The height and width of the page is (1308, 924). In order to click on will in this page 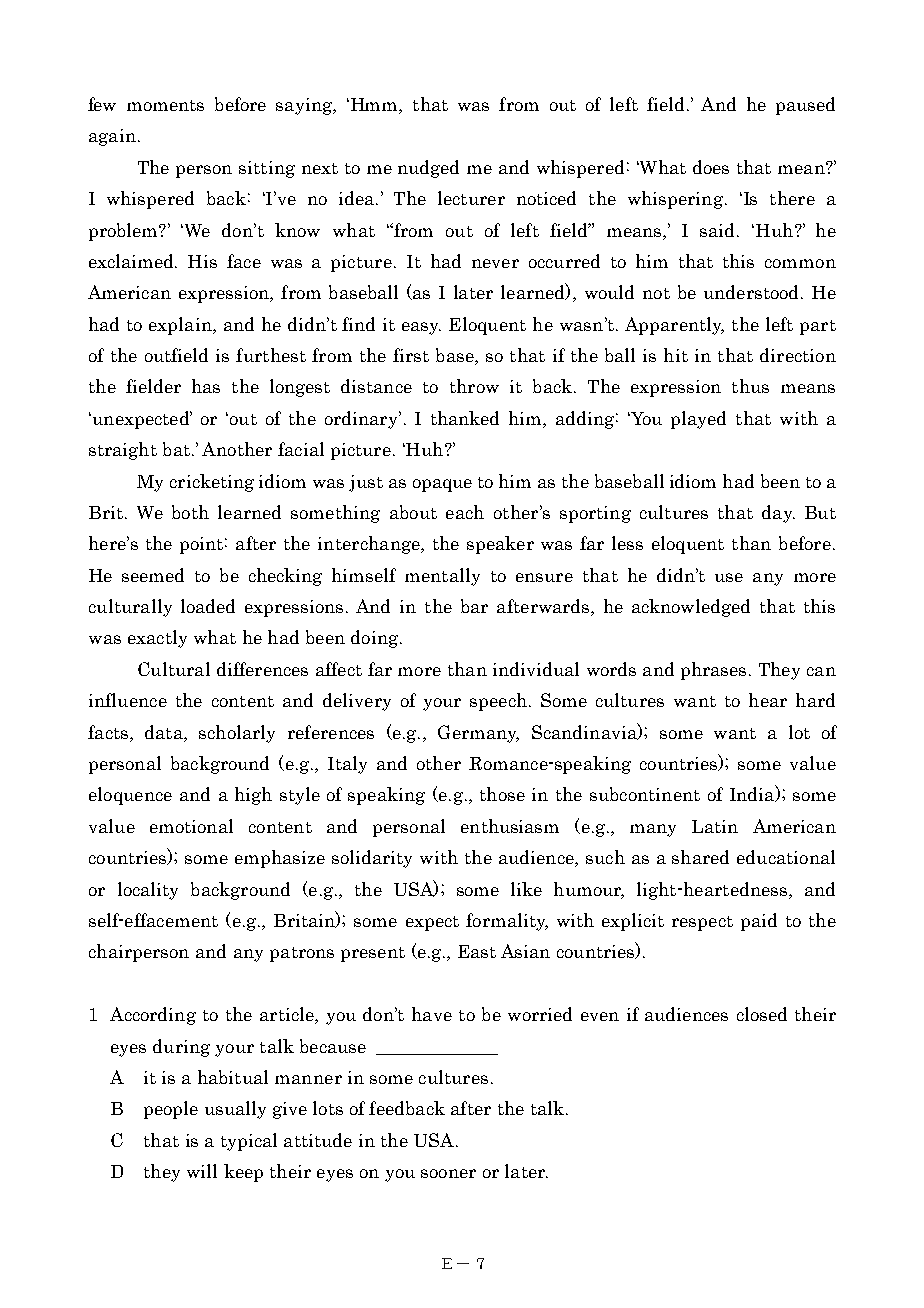, I will do `click(202, 1171)`.
